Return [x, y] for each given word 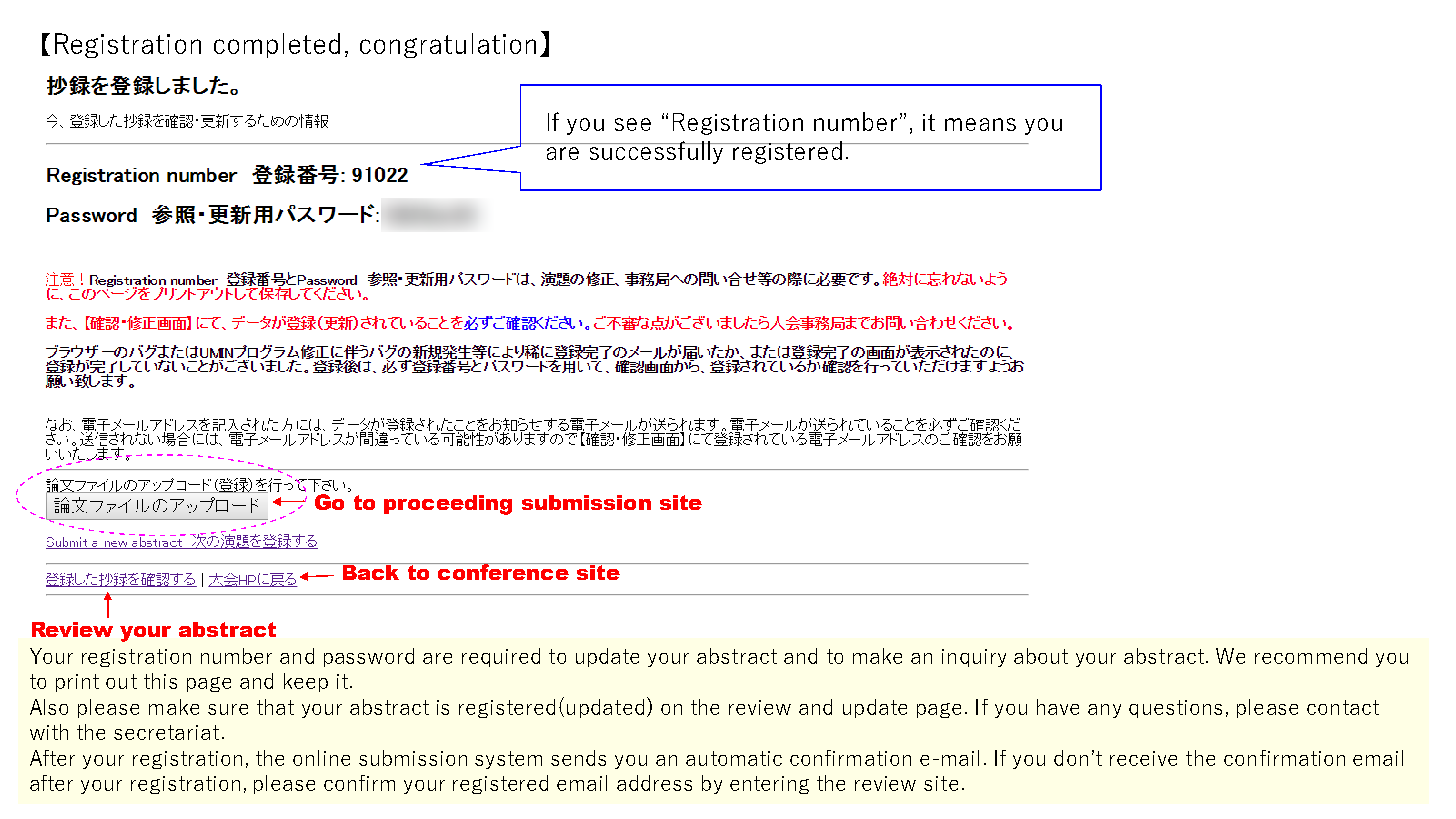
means [980, 124]
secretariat [166, 732]
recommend [1311, 656]
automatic [734, 758]
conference [503, 571]
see [633, 124]
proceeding [448, 505]
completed [277, 45]
